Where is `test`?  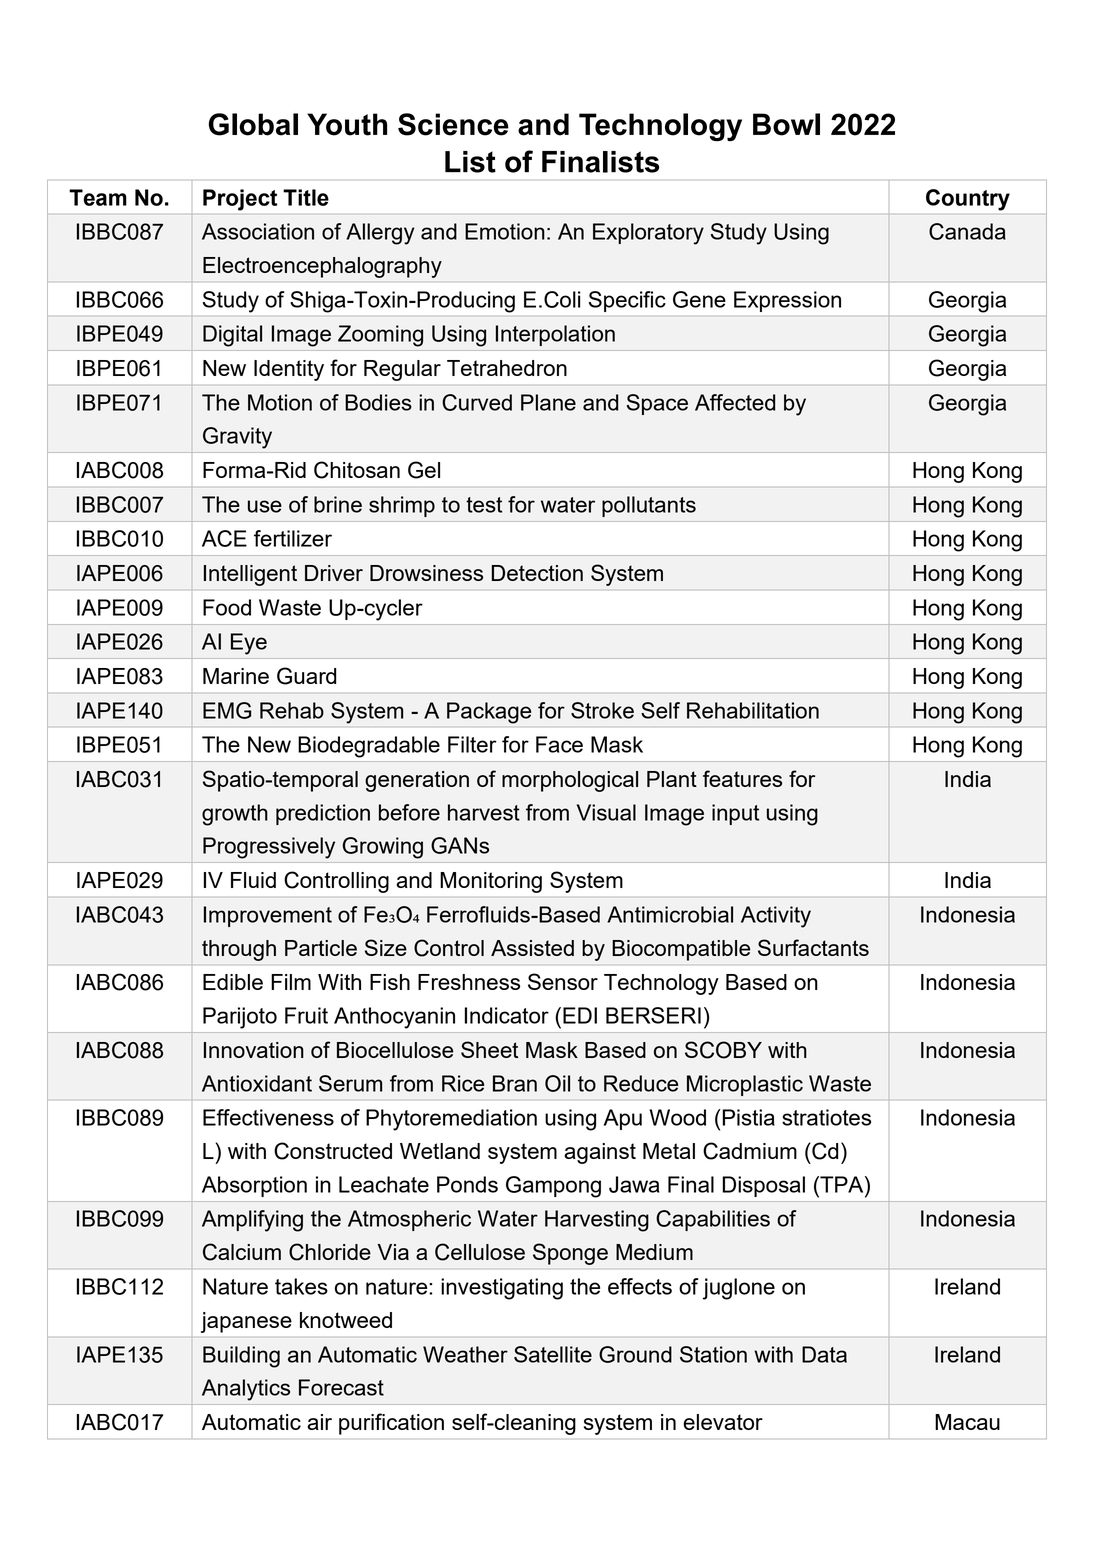 test is located at coordinates (484, 505).
